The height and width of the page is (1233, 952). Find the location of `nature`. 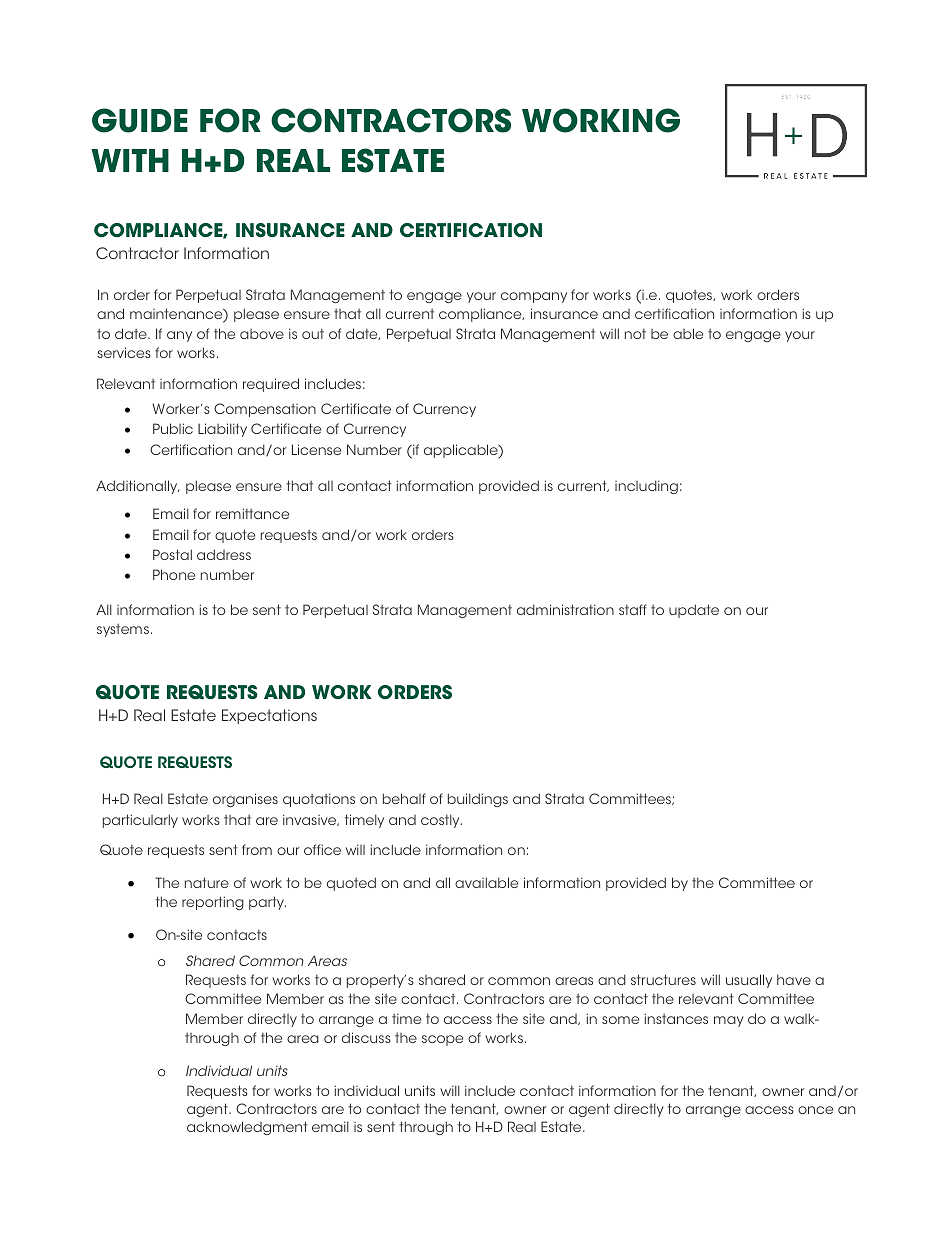

nature is located at coordinates (207, 882).
